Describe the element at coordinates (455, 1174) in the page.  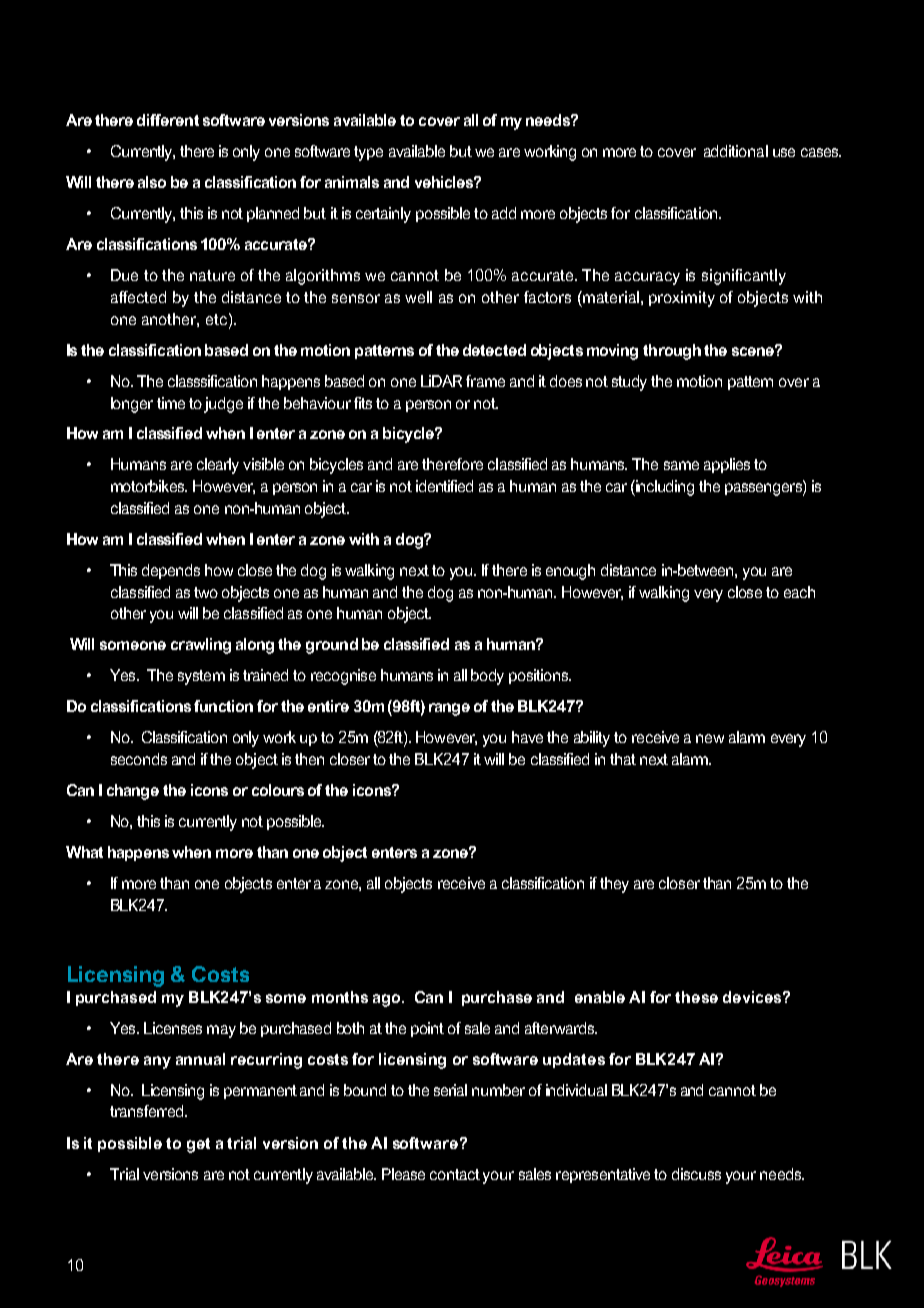
I see `contact` at that location.
